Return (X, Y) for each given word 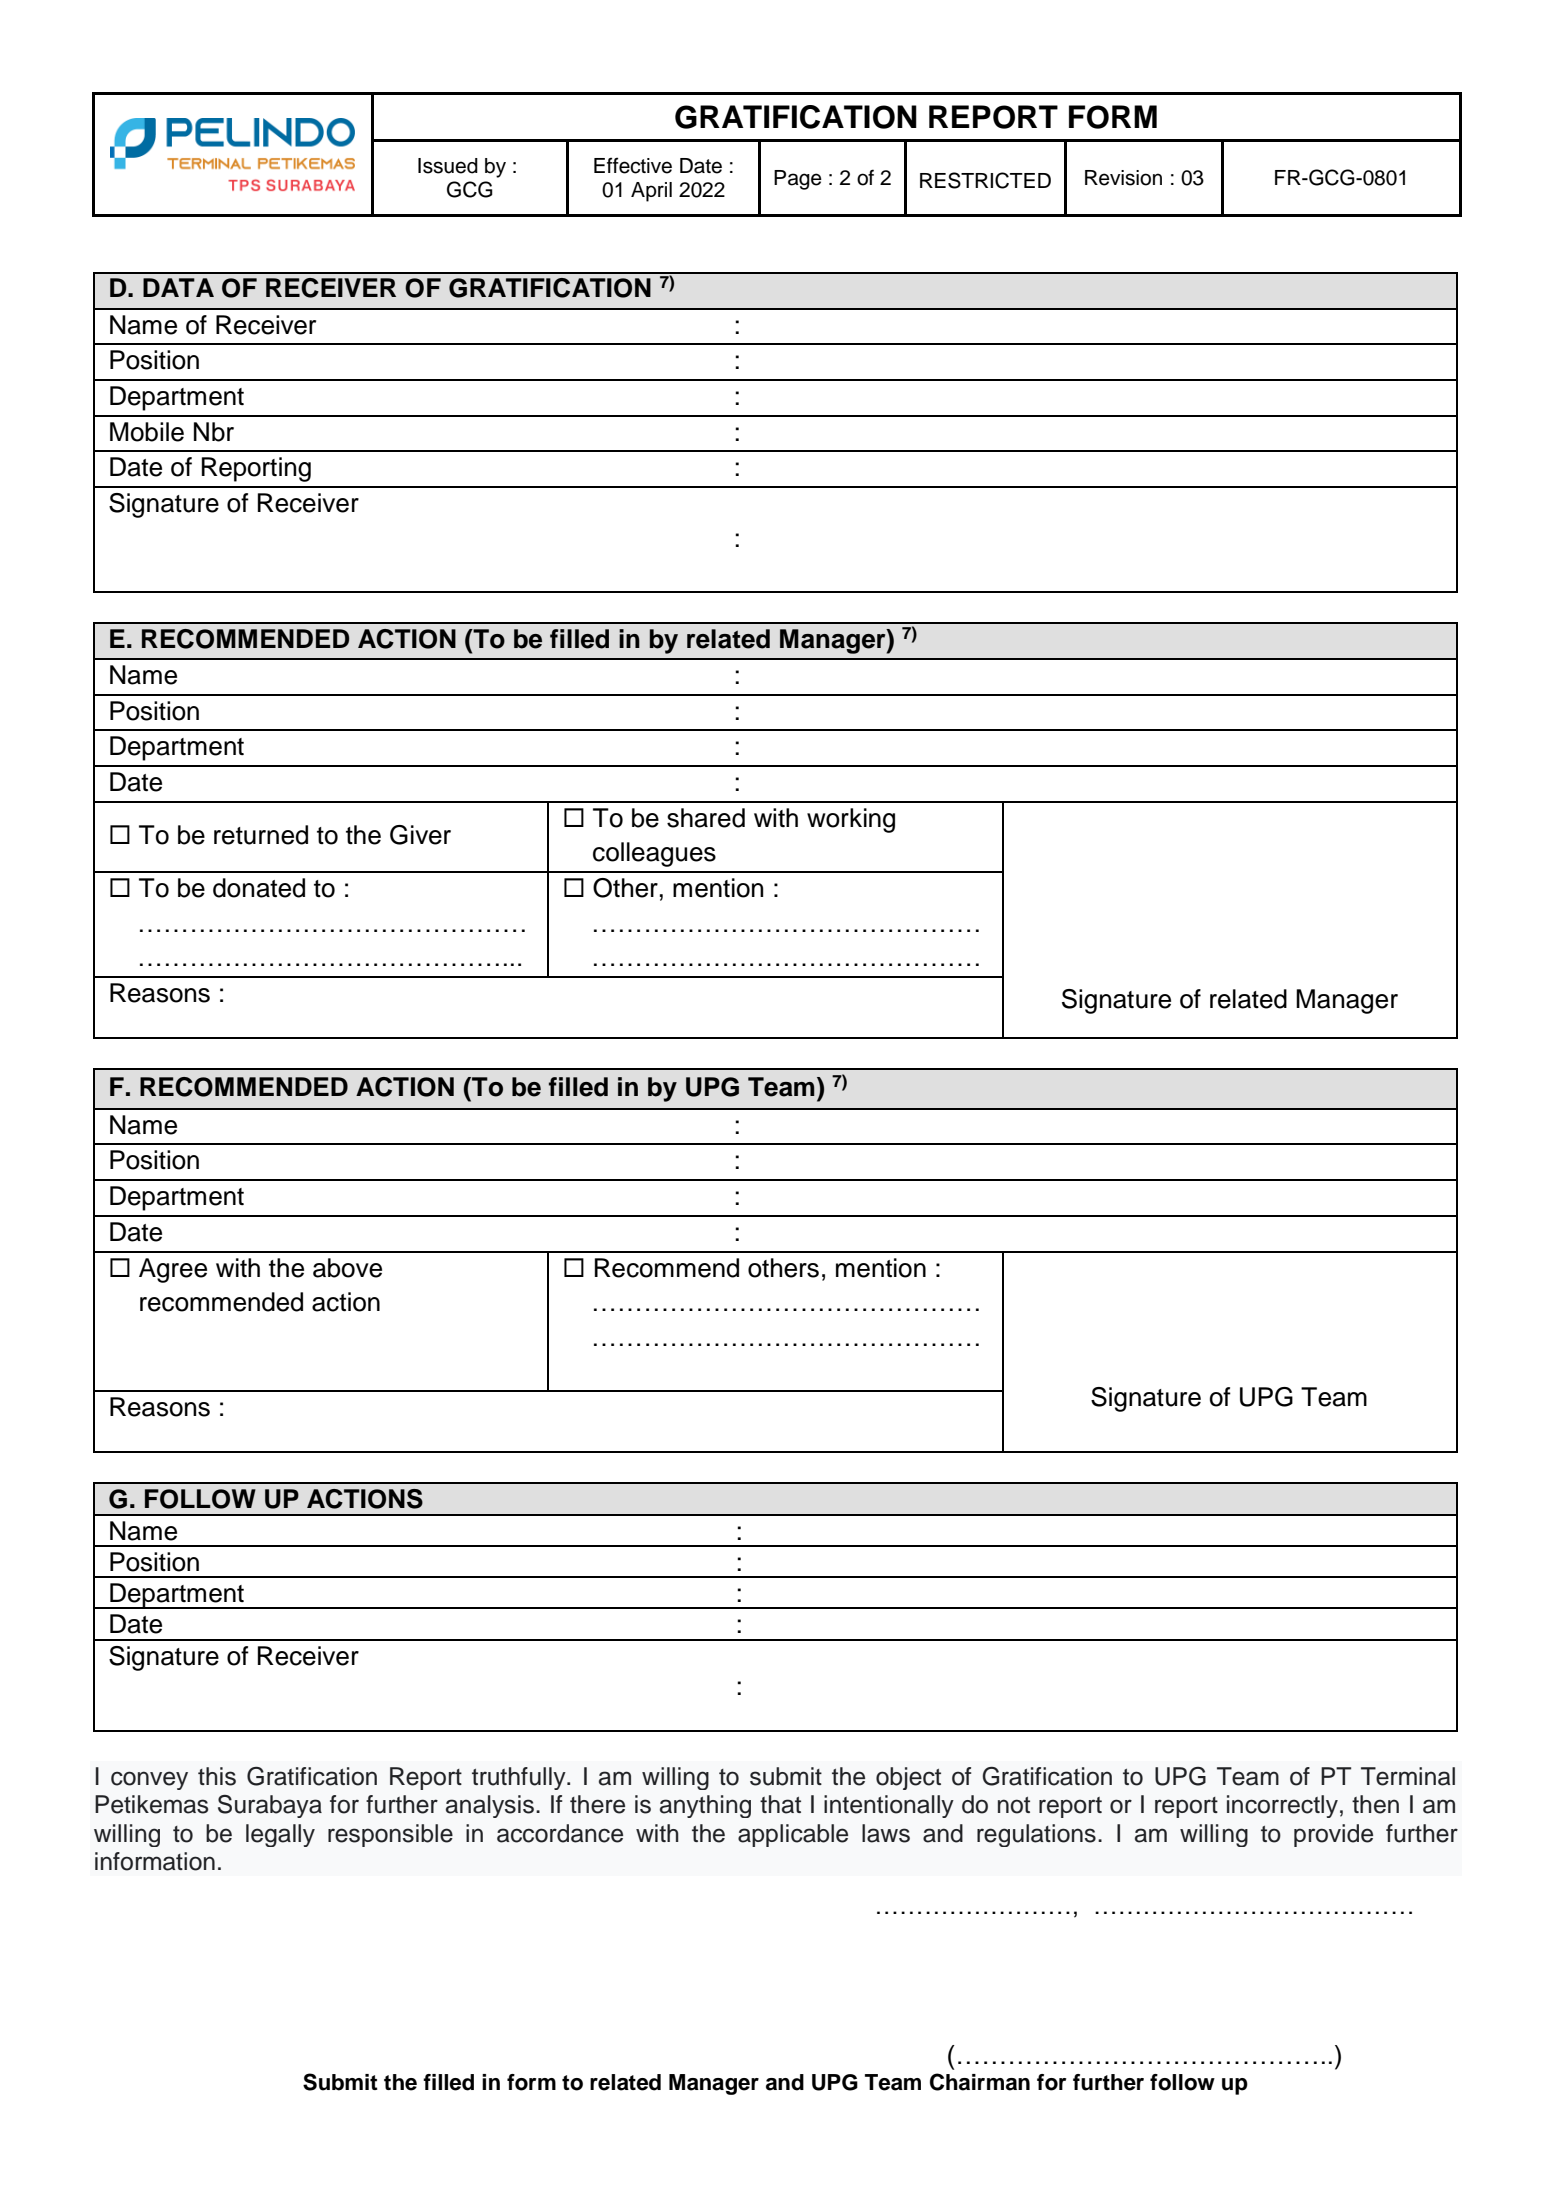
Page (798, 180)
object (908, 1778)
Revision (1123, 178)
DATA (178, 287)
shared (706, 818)
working (851, 820)
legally (280, 1835)
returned (261, 835)
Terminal (1408, 1776)
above (347, 1268)
